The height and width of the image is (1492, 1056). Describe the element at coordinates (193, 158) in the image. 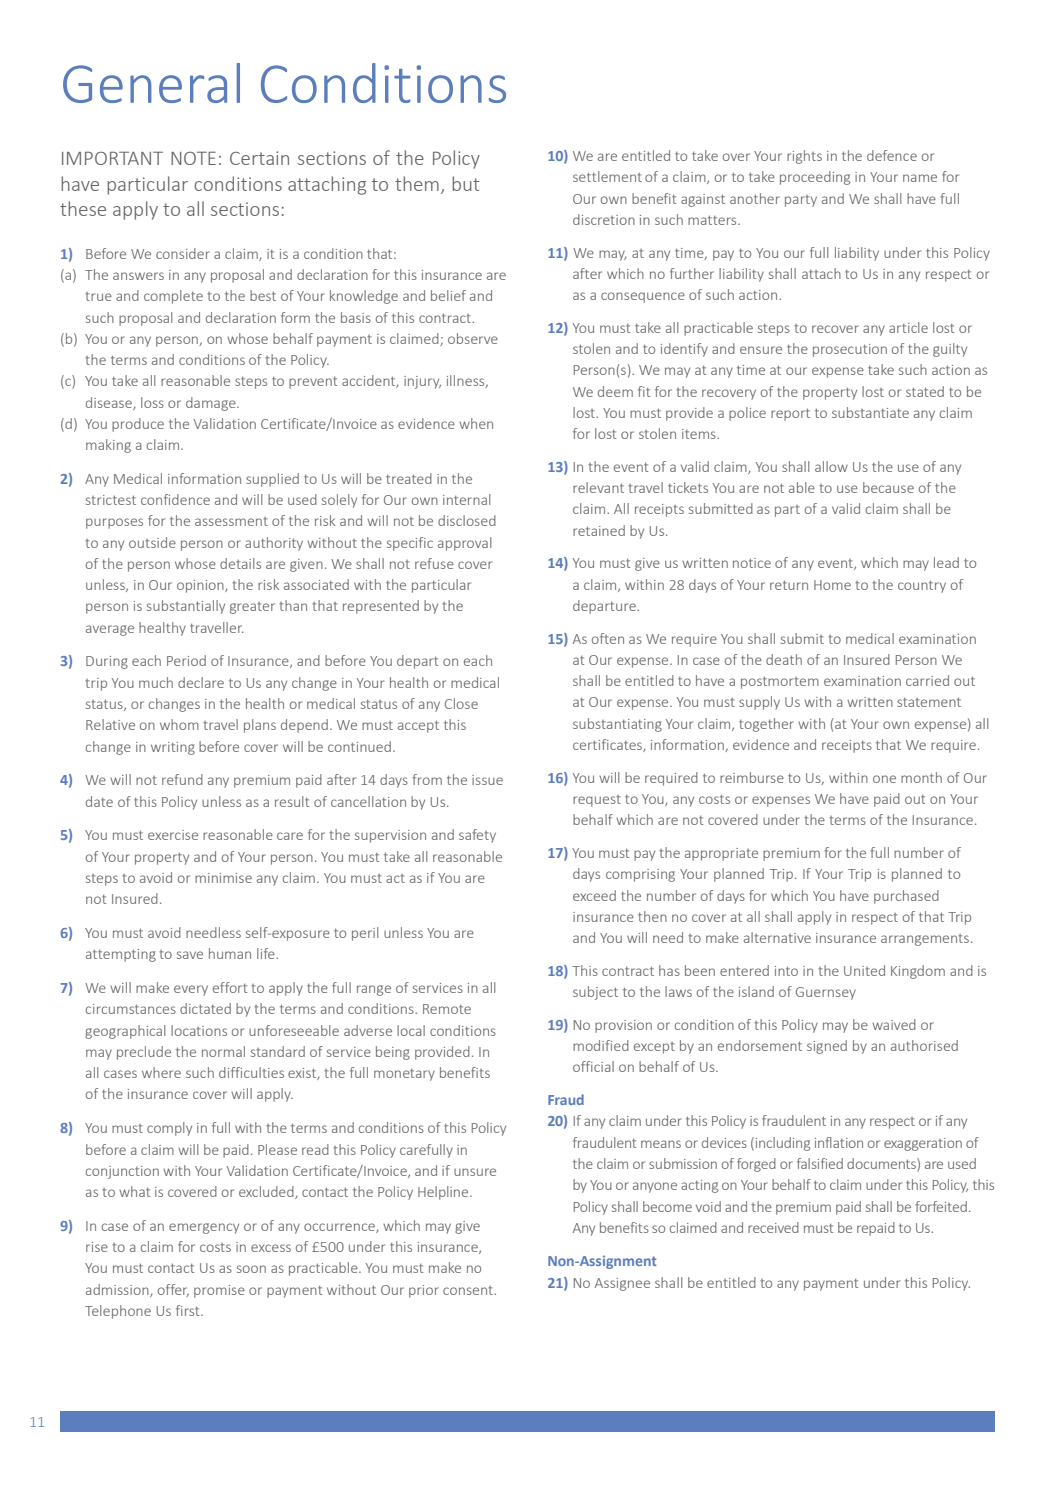

I see `NOTE` at that location.
